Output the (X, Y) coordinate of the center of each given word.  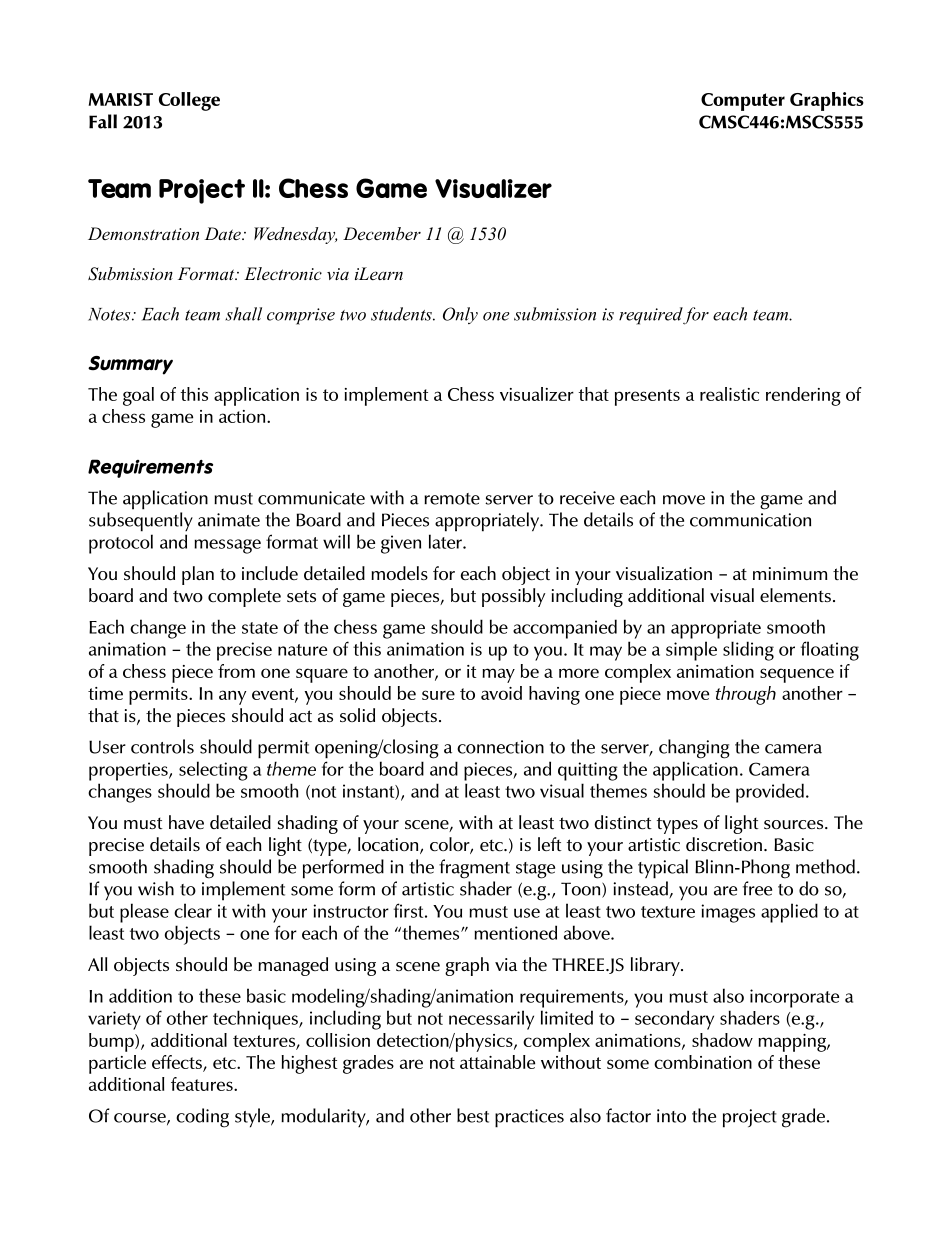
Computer (743, 102)
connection (500, 747)
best (473, 1115)
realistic (729, 394)
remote (452, 499)
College (189, 101)
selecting (213, 771)
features (203, 1084)
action (243, 416)
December (382, 233)
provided (770, 793)
